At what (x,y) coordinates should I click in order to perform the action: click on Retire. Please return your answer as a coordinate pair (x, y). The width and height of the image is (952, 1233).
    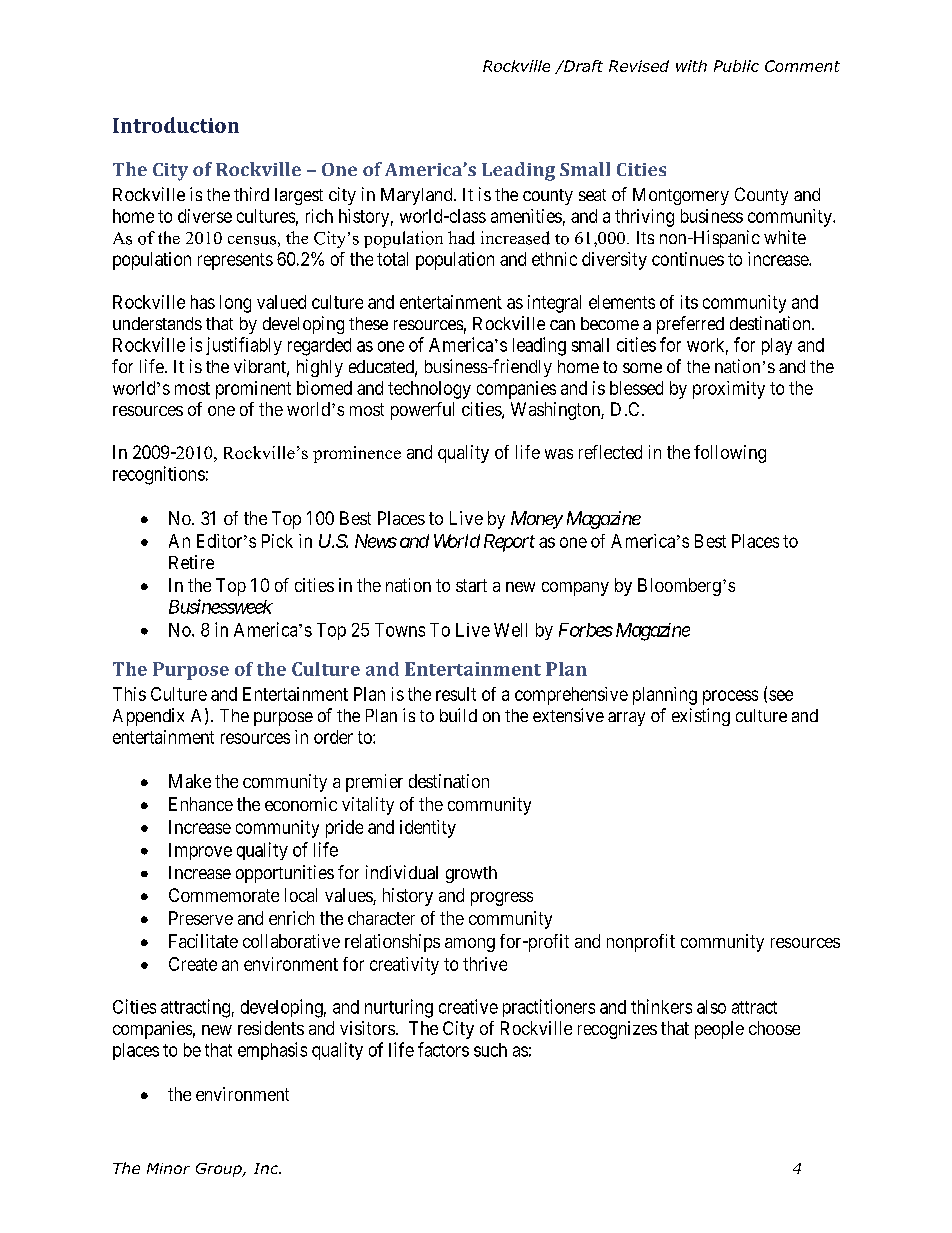
    Looking at the image, I should click on (191, 562).
